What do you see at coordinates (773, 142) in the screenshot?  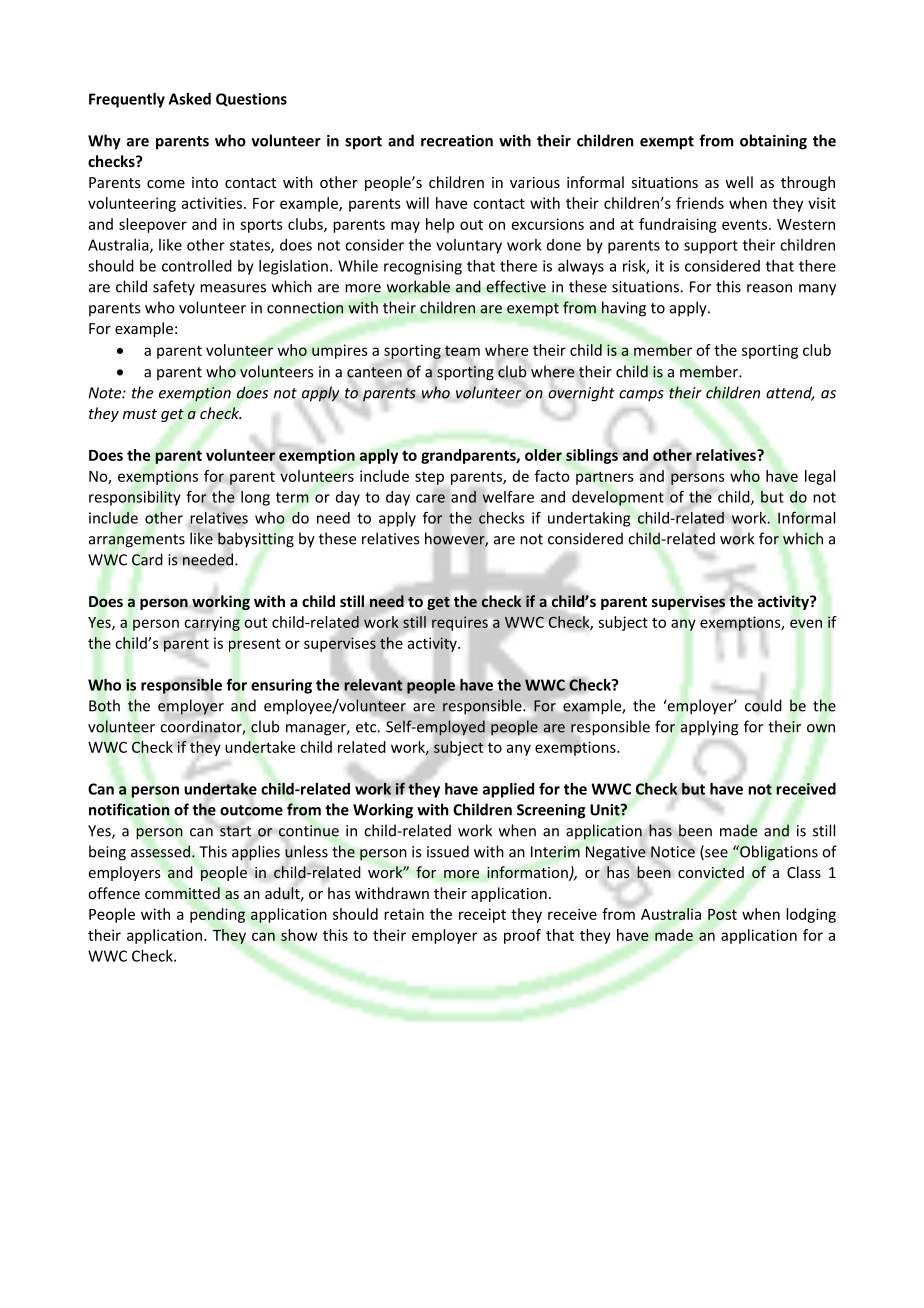 I see `obtaining` at bounding box center [773, 142].
